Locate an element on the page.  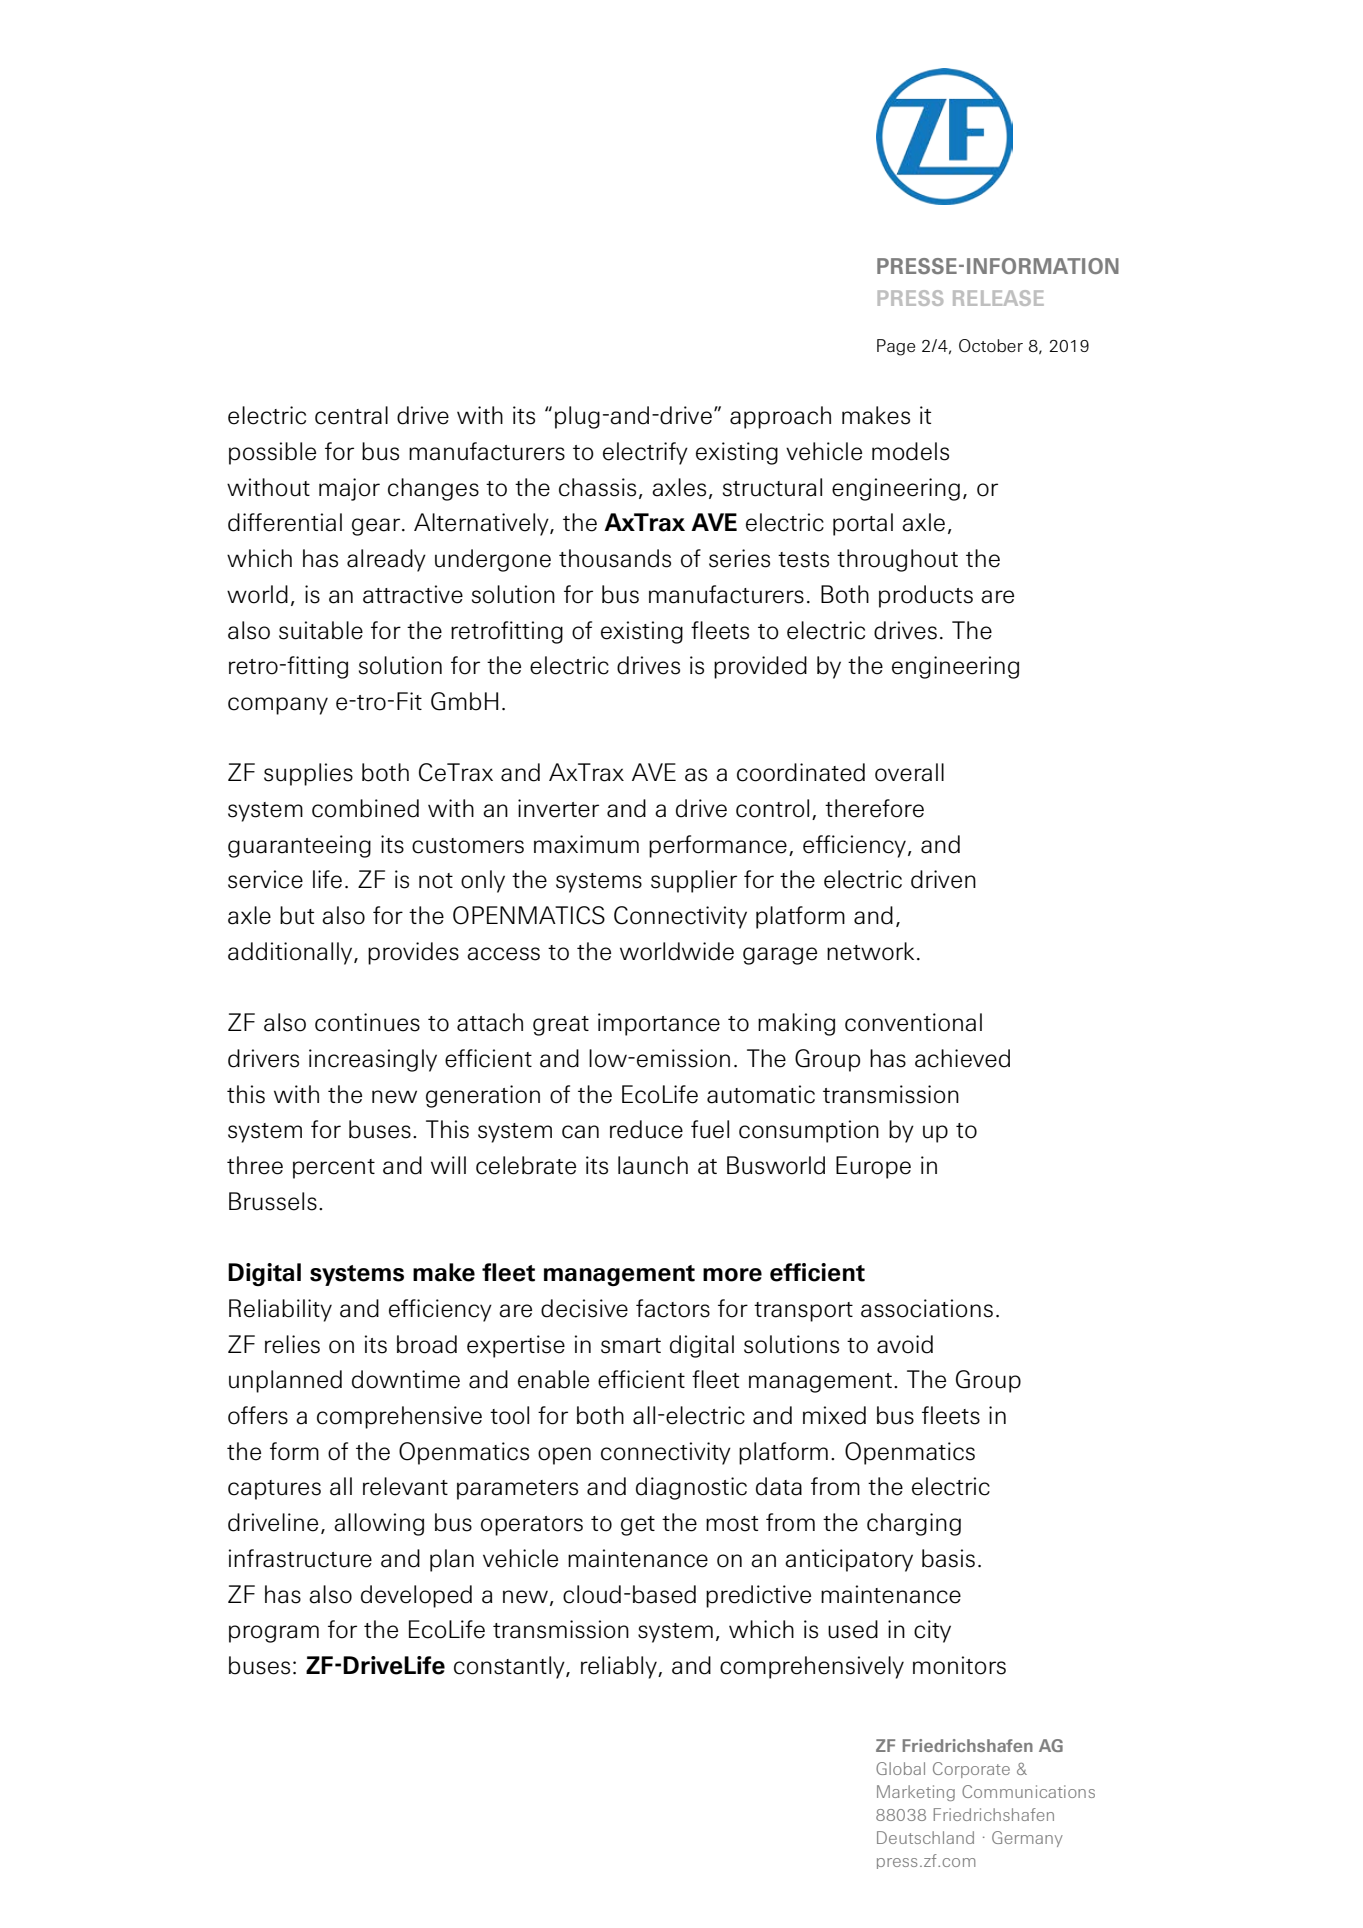
reliably is located at coordinates (620, 1667).
